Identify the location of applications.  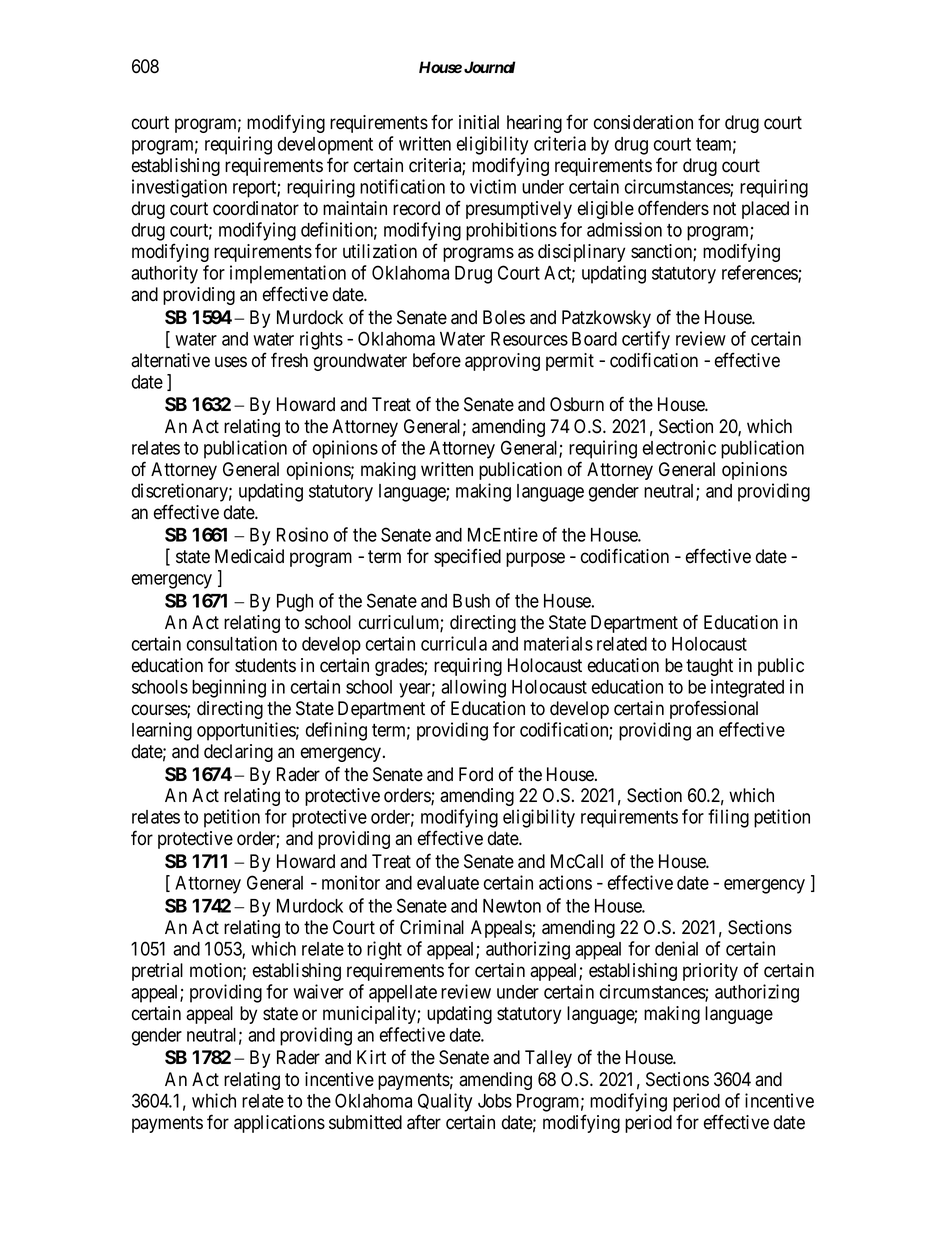
(279, 1124).
